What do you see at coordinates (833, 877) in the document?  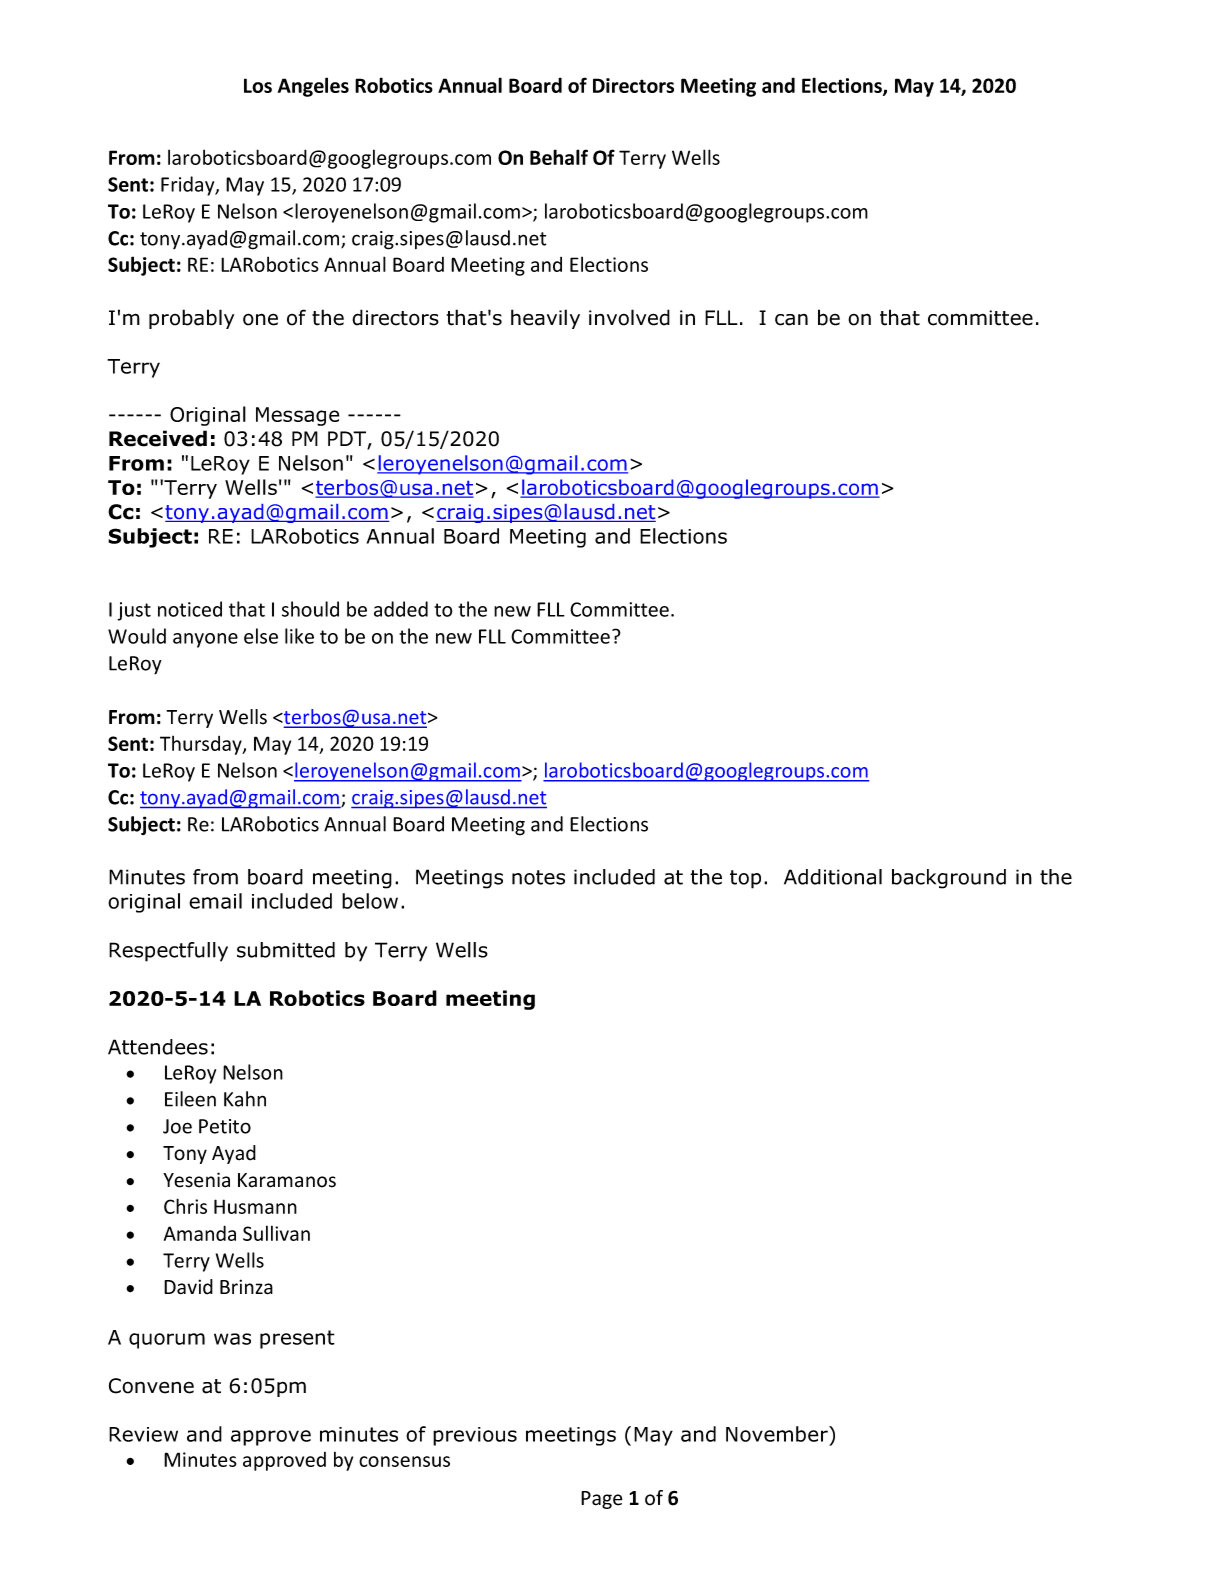 I see `Additional` at bounding box center [833, 877].
